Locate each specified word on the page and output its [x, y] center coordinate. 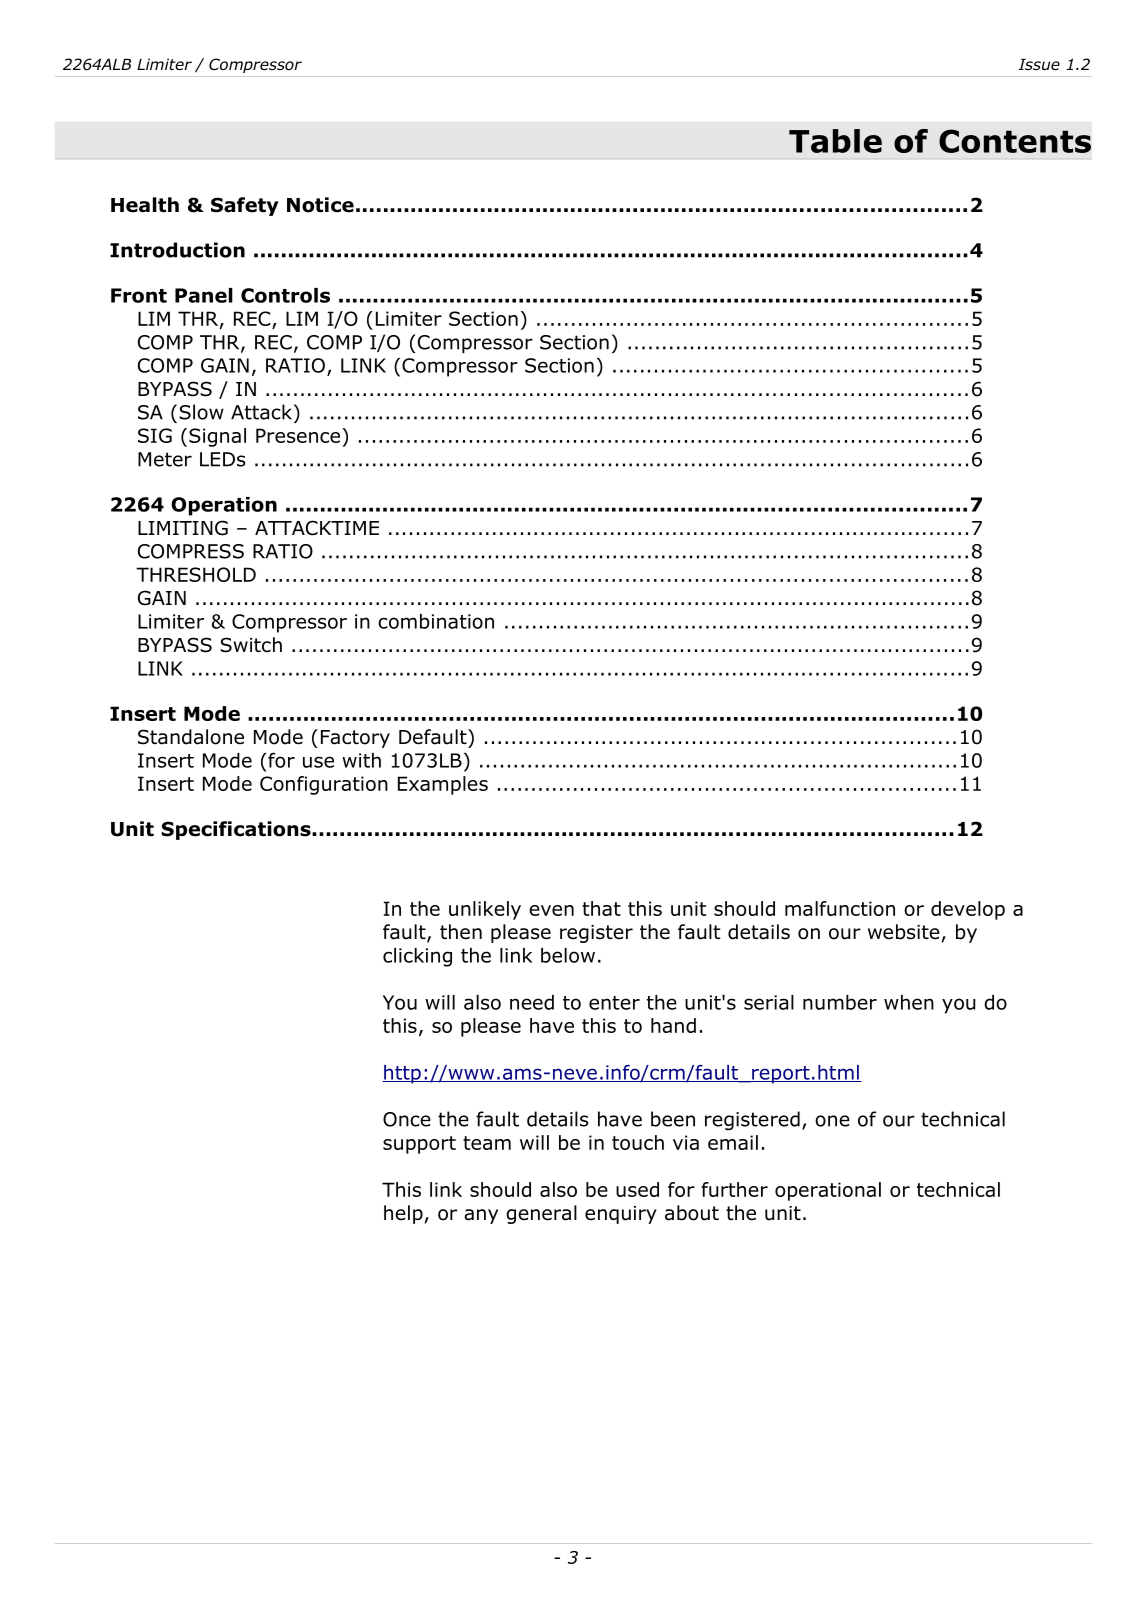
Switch [251, 645]
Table [835, 141]
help [403, 1214]
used [637, 1189]
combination [436, 621]
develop [968, 910]
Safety [245, 206]
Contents [1015, 141]
